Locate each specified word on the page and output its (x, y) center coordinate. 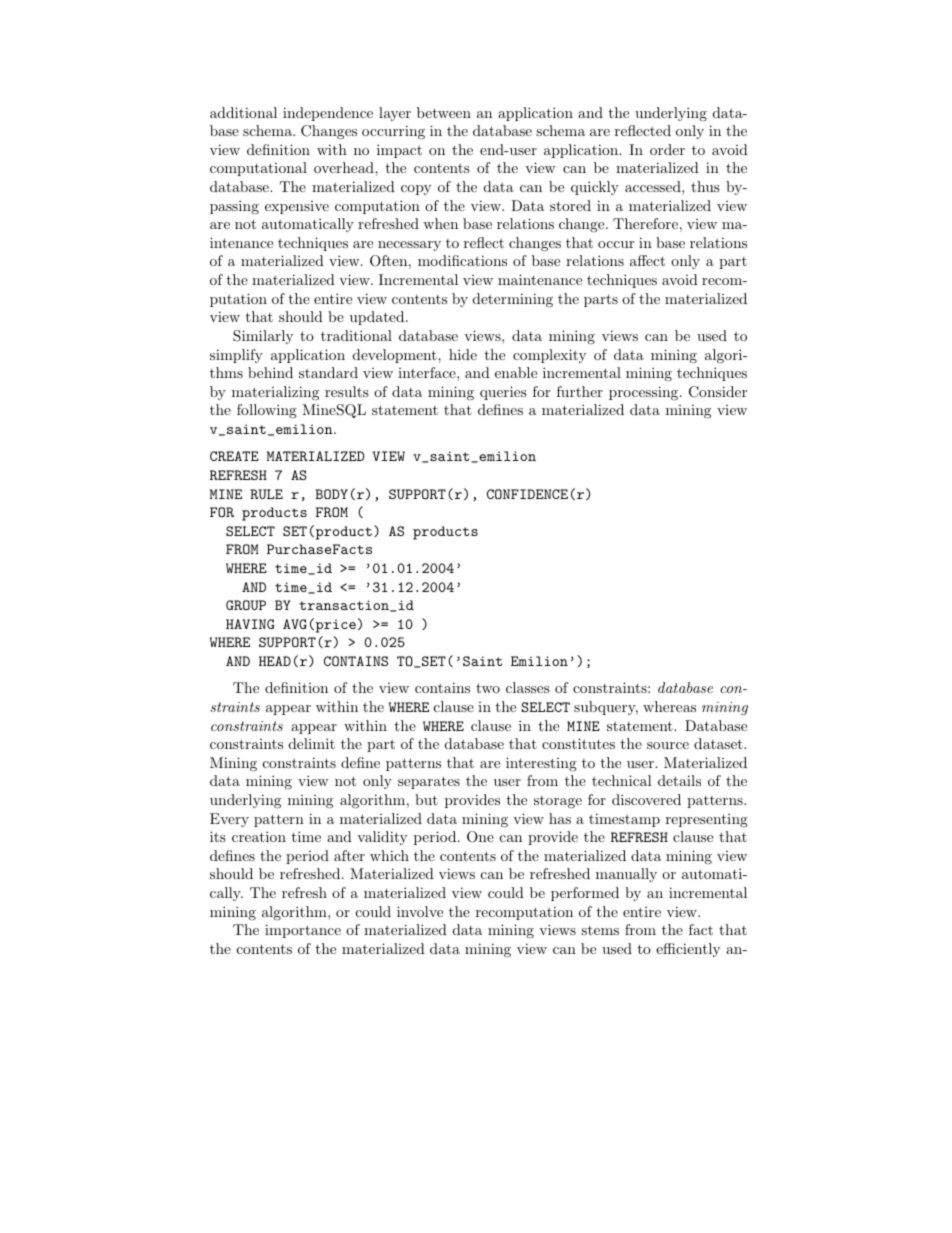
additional (243, 112)
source (668, 745)
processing (645, 393)
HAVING (250, 624)
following (267, 411)
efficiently (688, 950)
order (667, 149)
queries (503, 393)
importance (303, 931)
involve (420, 911)
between (444, 112)
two (488, 688)
